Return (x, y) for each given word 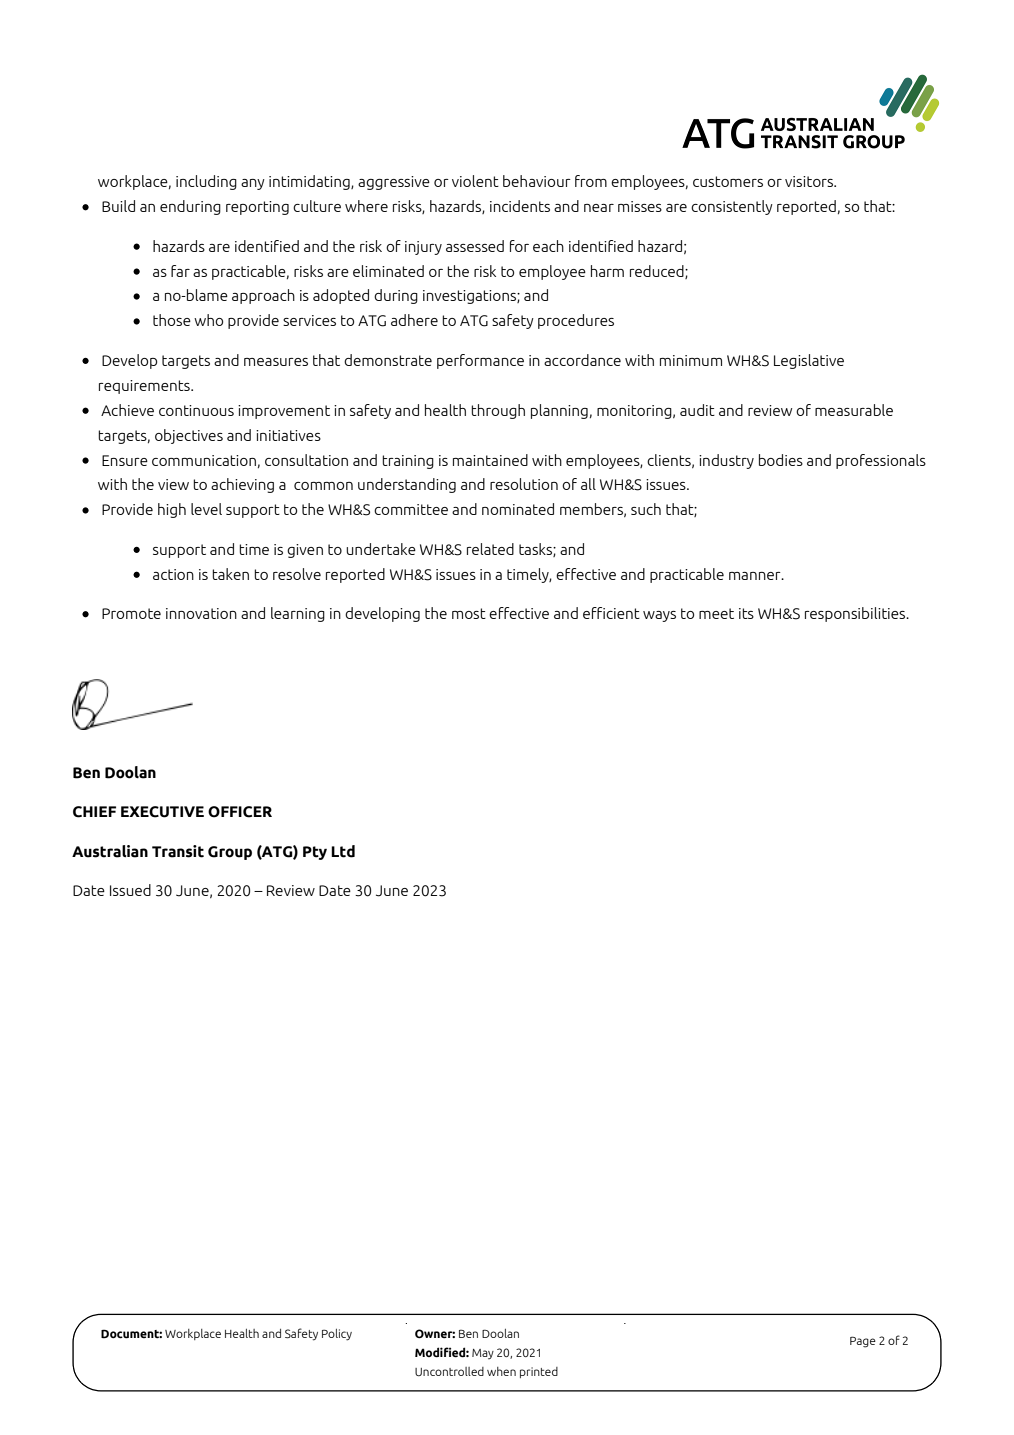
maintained (490, 460)
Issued (130, 890)
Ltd (343, 851)
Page (863, 1342)
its (746, 613)
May (483, 1354)
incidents (520, 206)
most (469, 613)
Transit (178, 851)
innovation (201, 613)
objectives (189, 436)
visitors (810, 181)
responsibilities (856, 614)
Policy (337, 1335)
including (206, 182)
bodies (781, 460)
